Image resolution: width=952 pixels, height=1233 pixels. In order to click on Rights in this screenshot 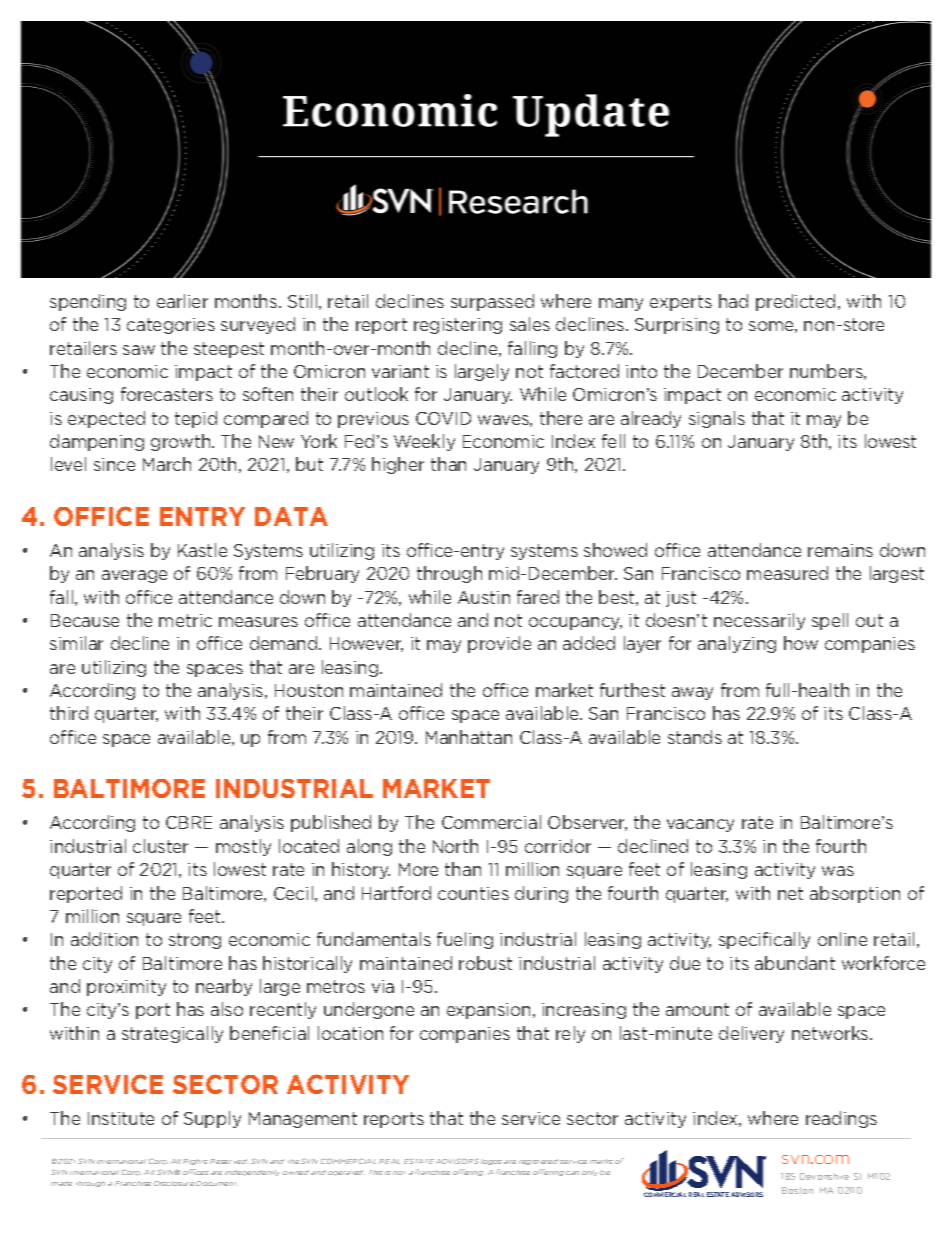, I will do `click(195, 1162)`.
